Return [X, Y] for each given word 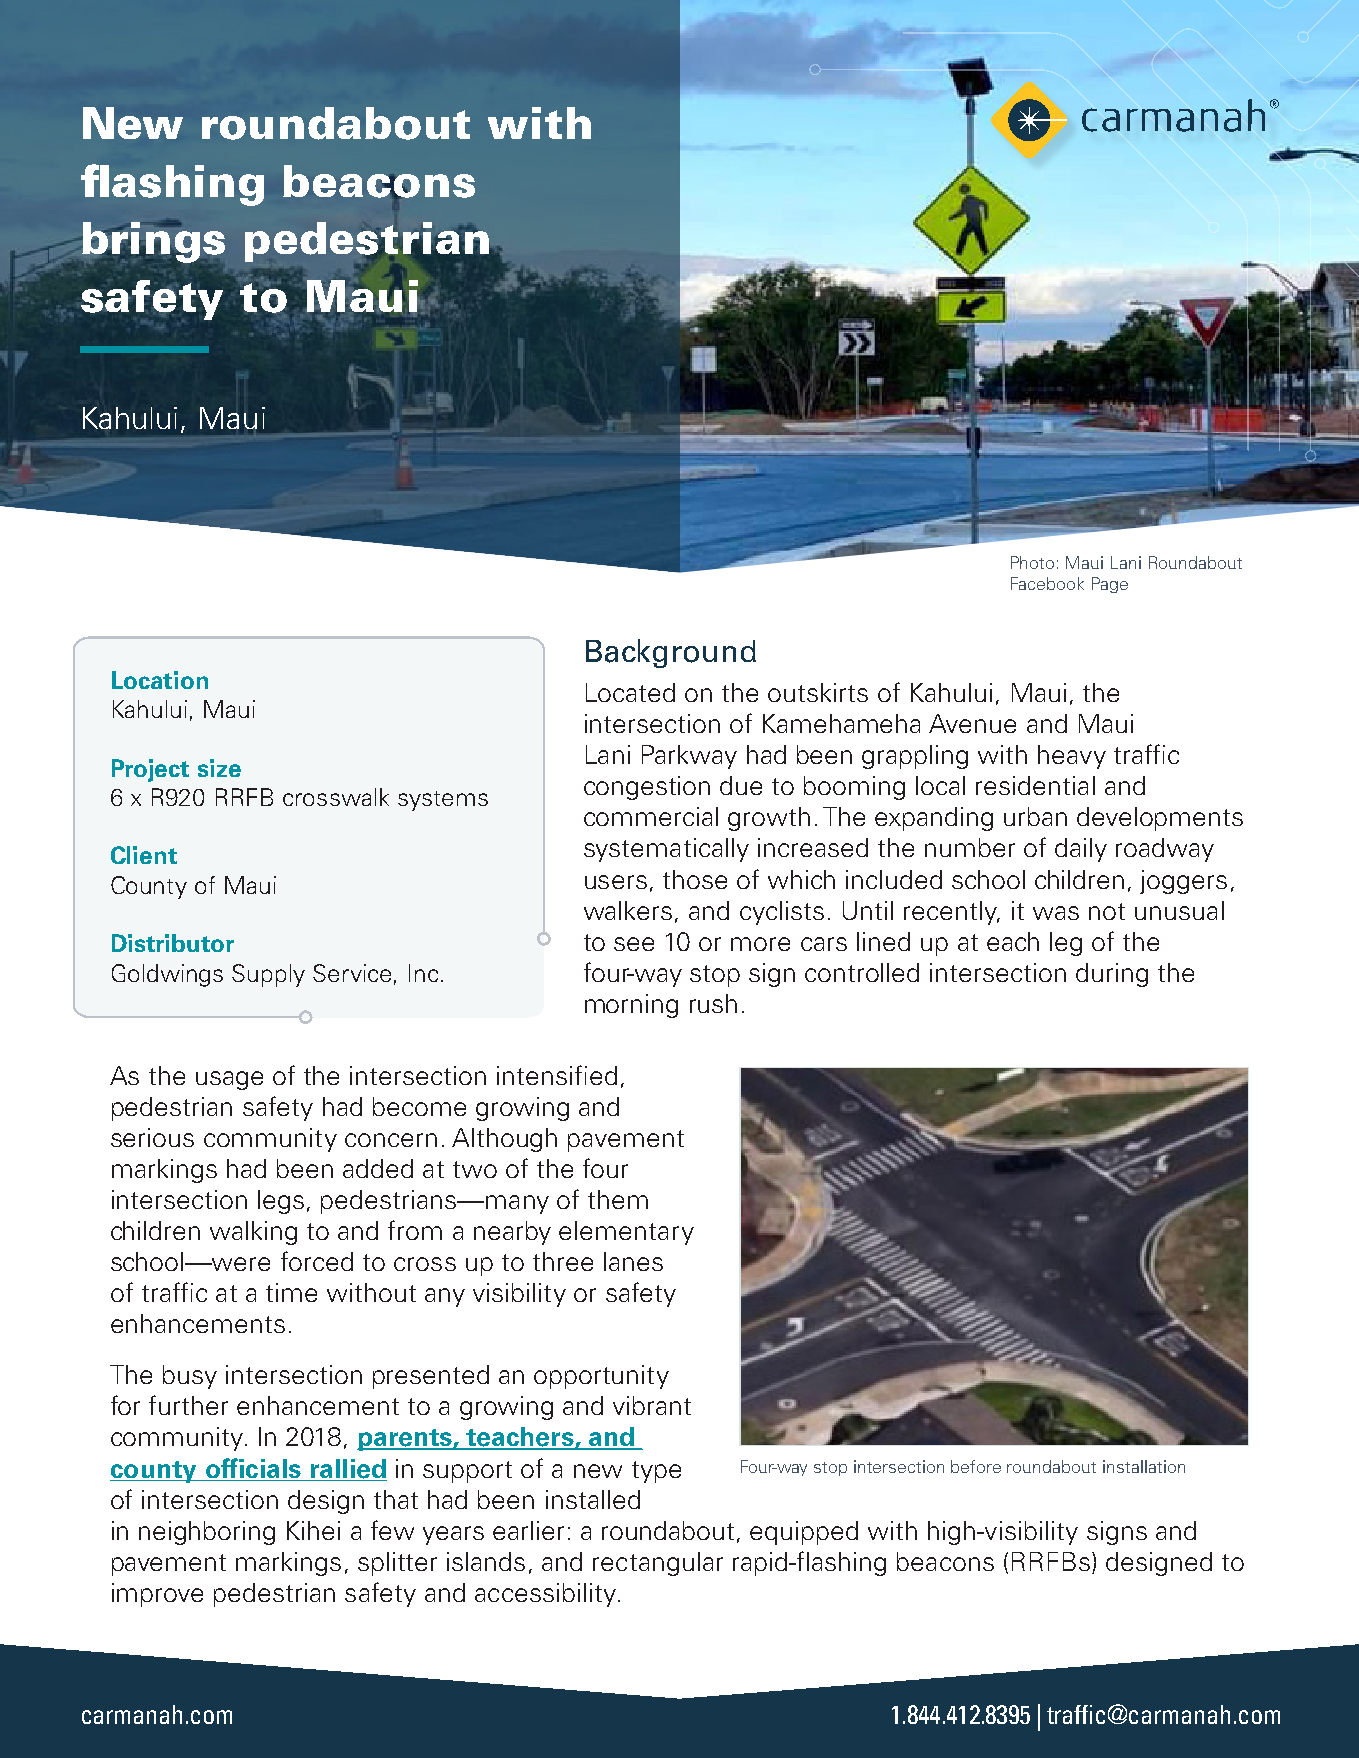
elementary [626, 1233]
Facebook [1047, 583]
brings [153, 242]
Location [160, 680]
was [1056, 913]
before [976, 1466]
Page [1110, 585]
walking [253, 1233]
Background [671, 653]
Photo [1032, 562]
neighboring [207, 1533]
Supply [268, 975]
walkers [628, 910]
